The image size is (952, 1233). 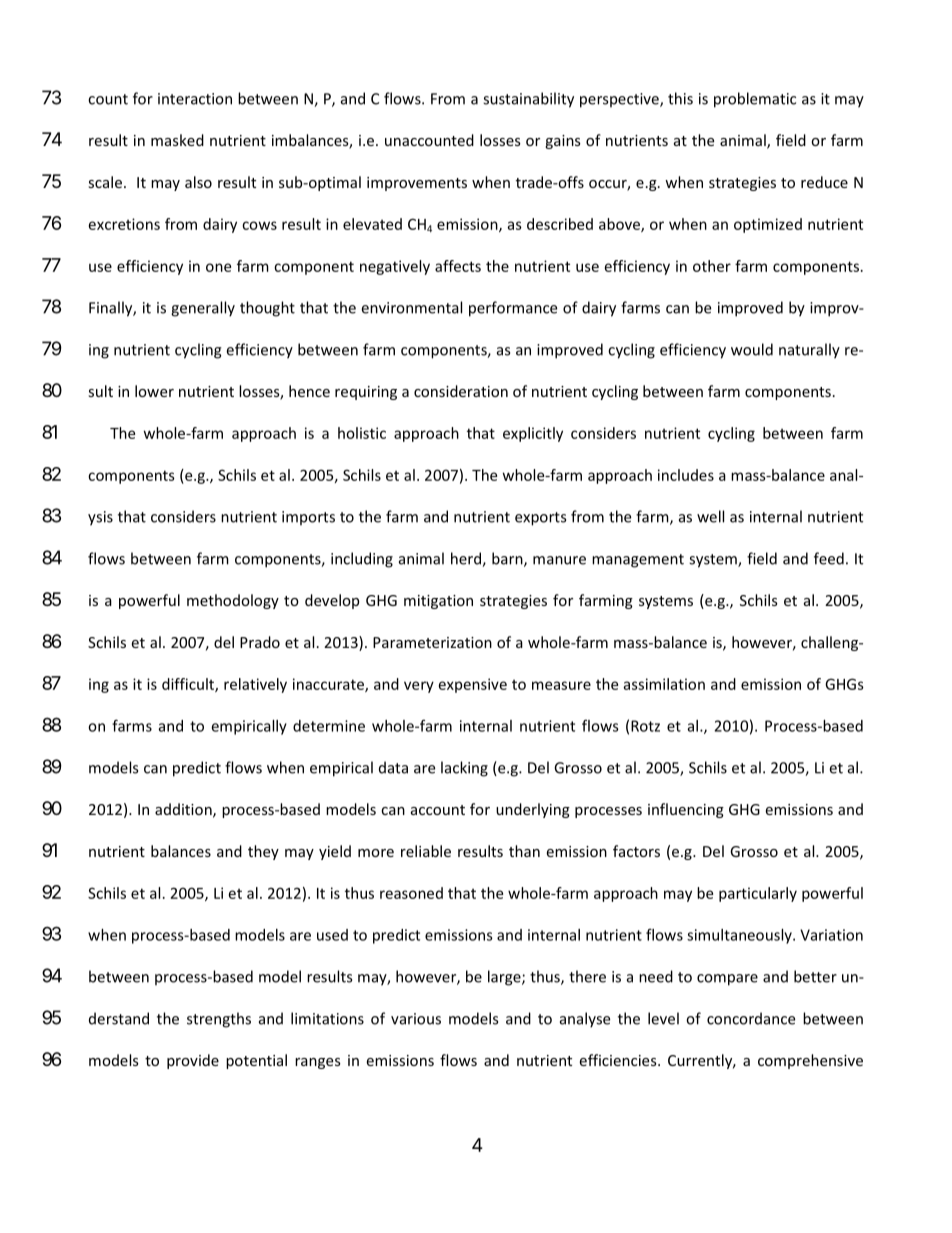 What do you see at coordinates (686, 810) in the document?
I see `influencing` at bounding box center [686, 810].
